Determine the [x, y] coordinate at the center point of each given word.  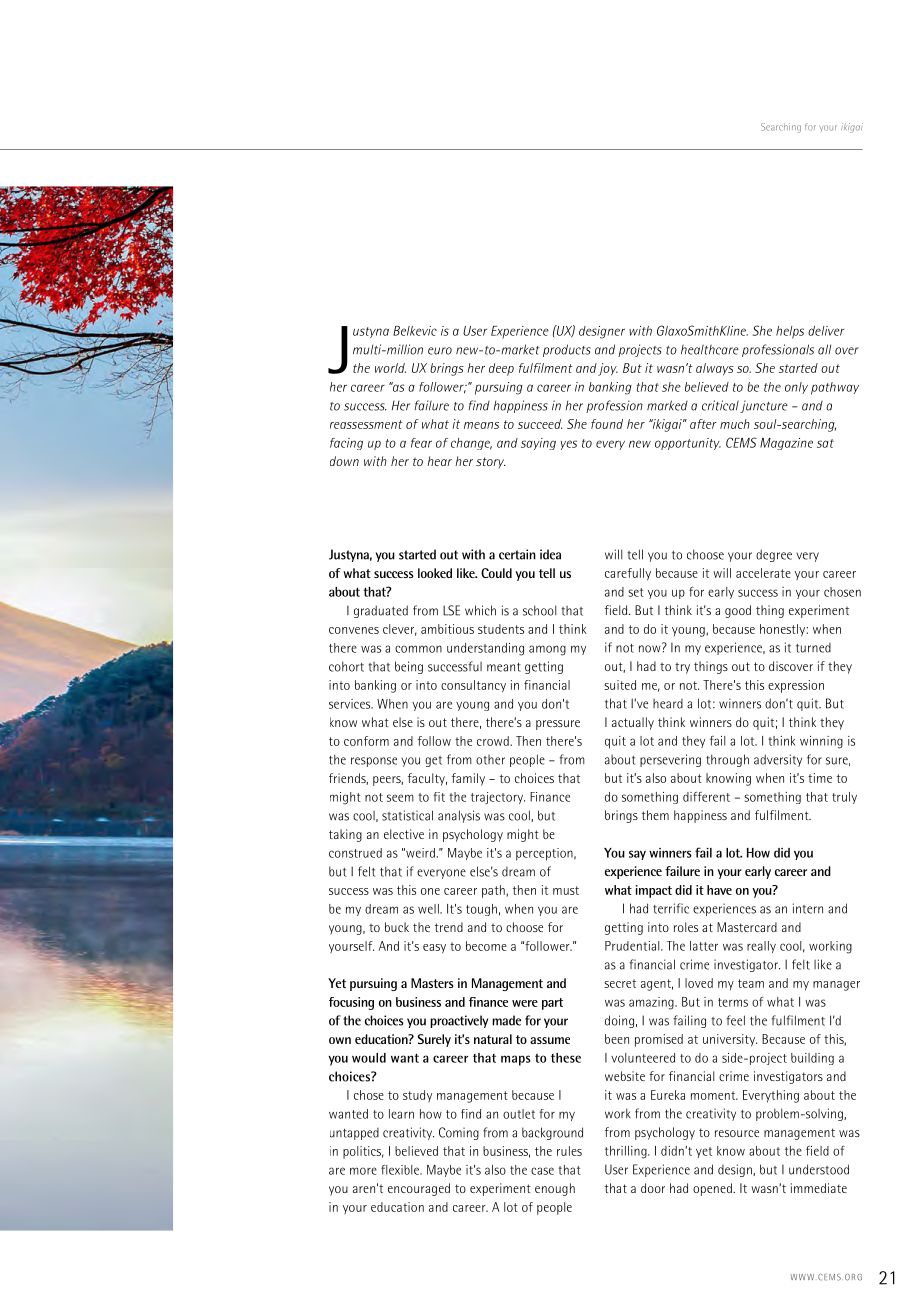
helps [790, 332]
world [390, 368]
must [566, 890]
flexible [401, 1170]
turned [813, 648]
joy [608, 369]
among [547, 650]
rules [569, 1151]
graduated [381, 611]
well [429, 909]
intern [808, 908]
